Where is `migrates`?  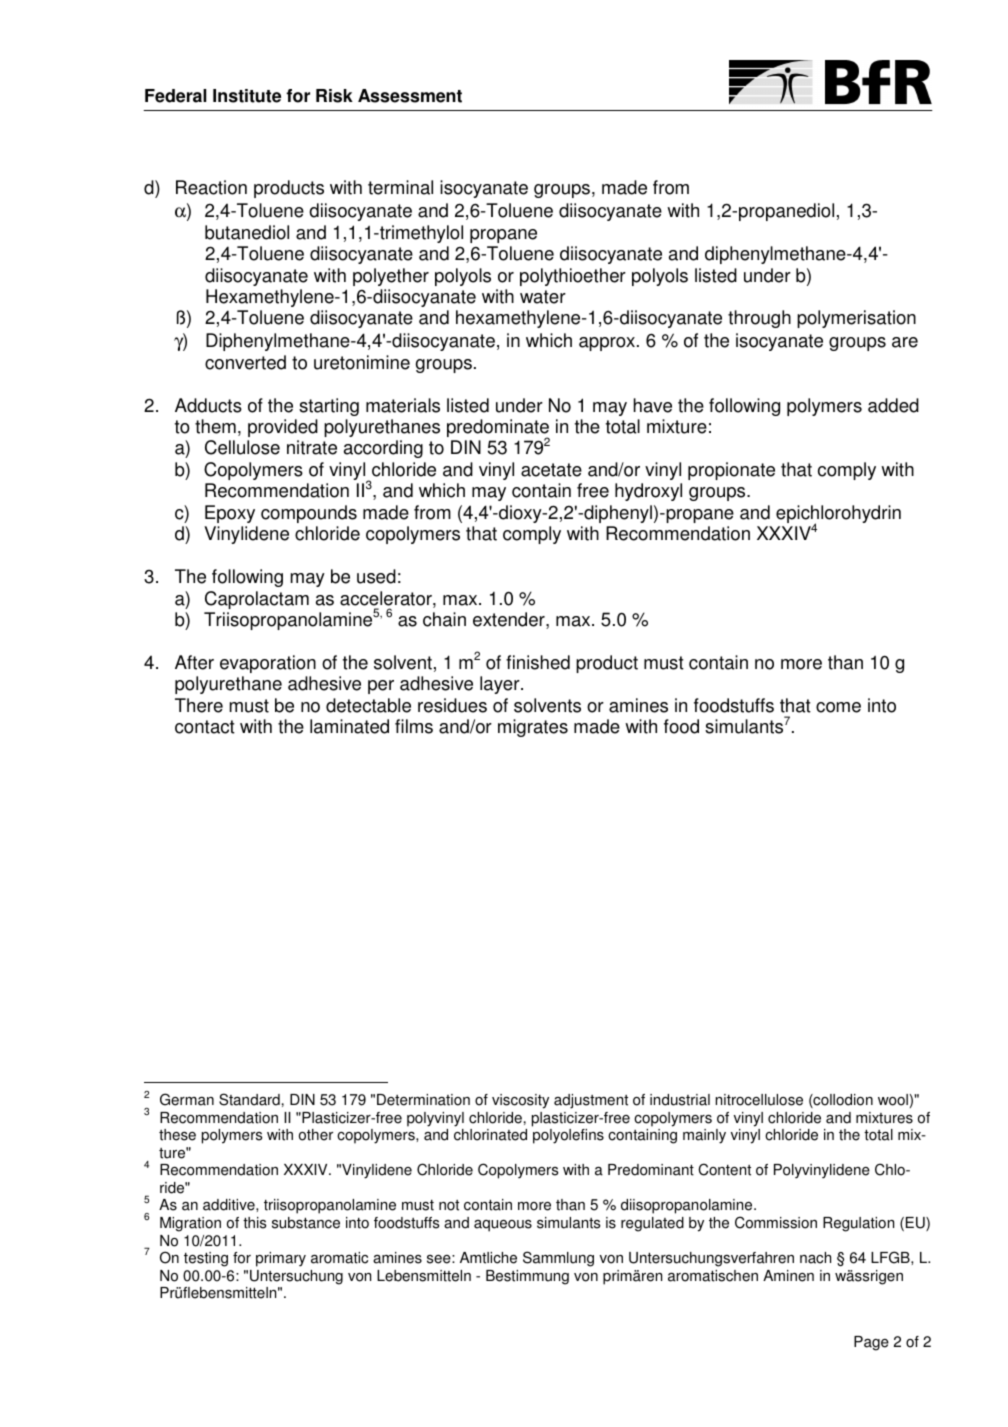
migrates is located at coordinates (533, 728).
